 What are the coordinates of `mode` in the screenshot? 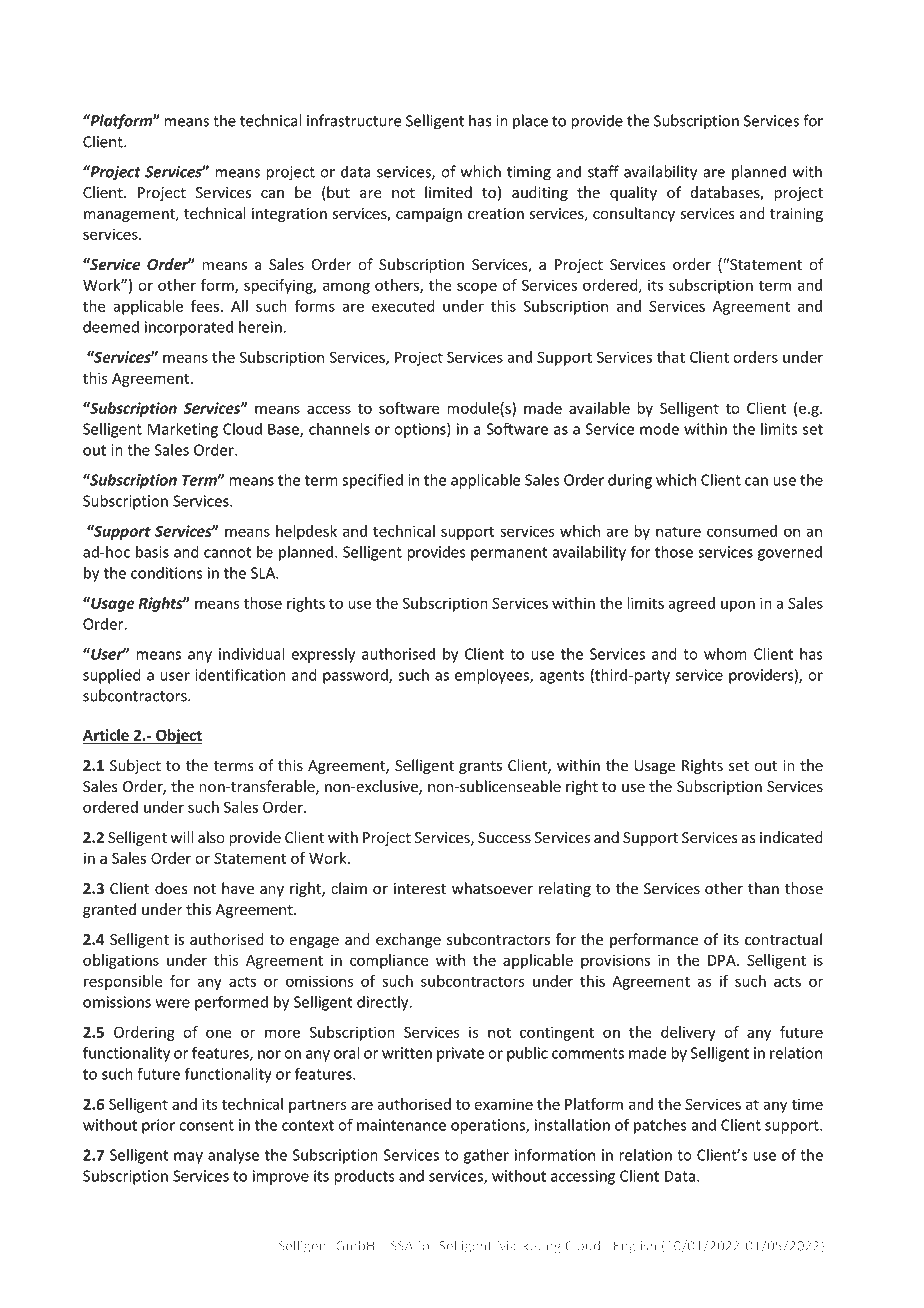 It's located at (659, 429).
